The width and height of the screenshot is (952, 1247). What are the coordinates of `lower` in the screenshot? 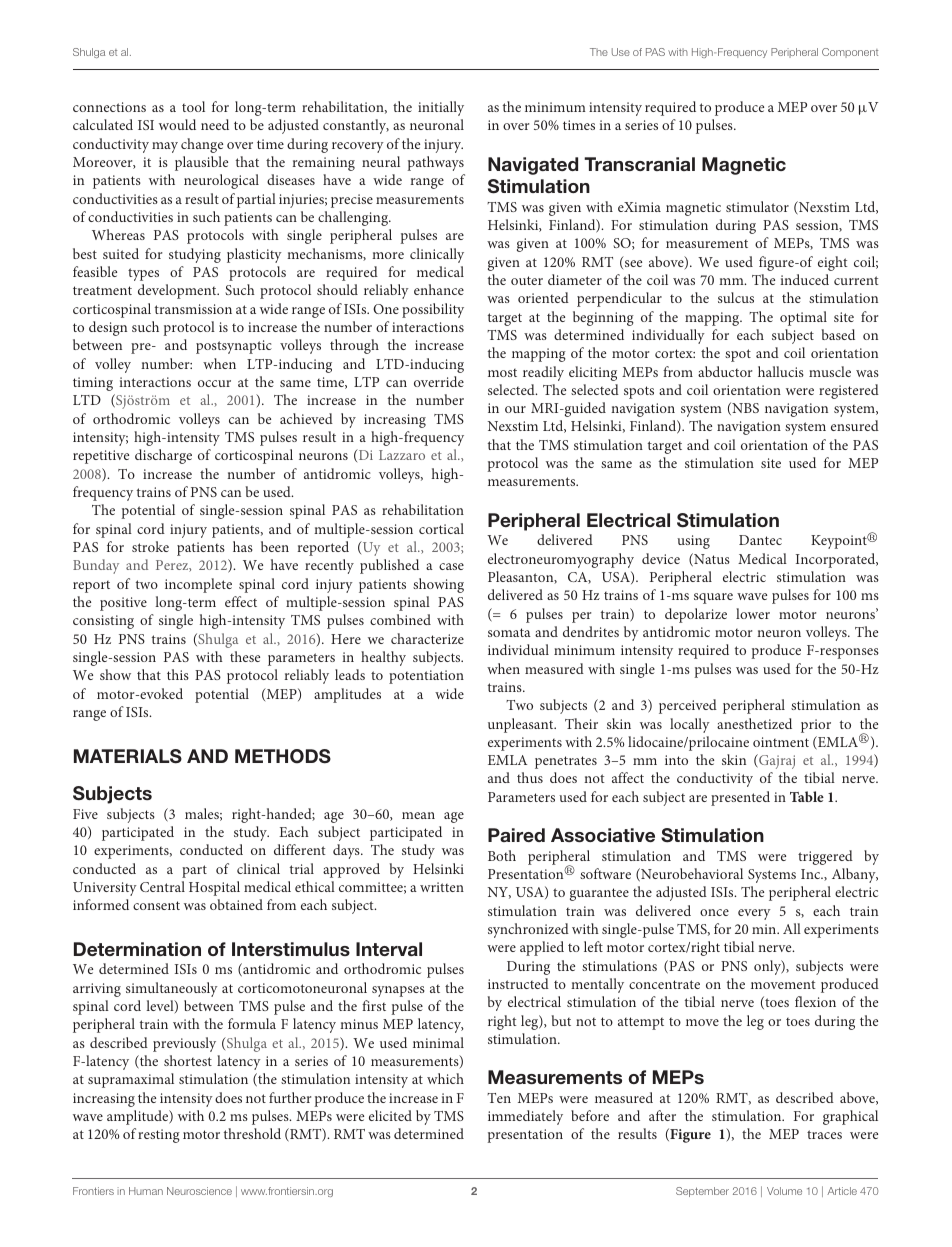 It's located at (753, 613).
